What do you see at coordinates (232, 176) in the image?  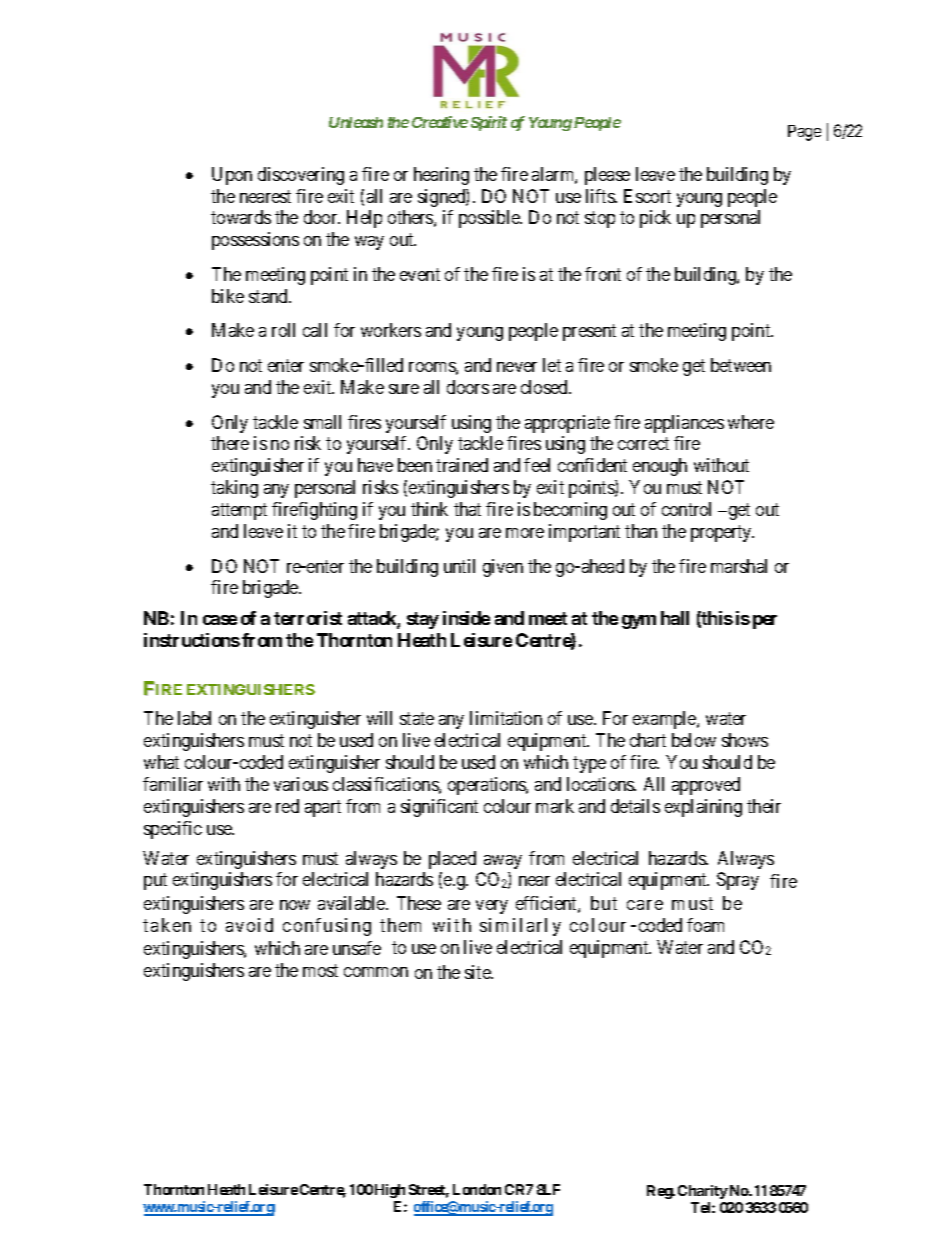 I see `Upon` at bounding box center [232, 176].
